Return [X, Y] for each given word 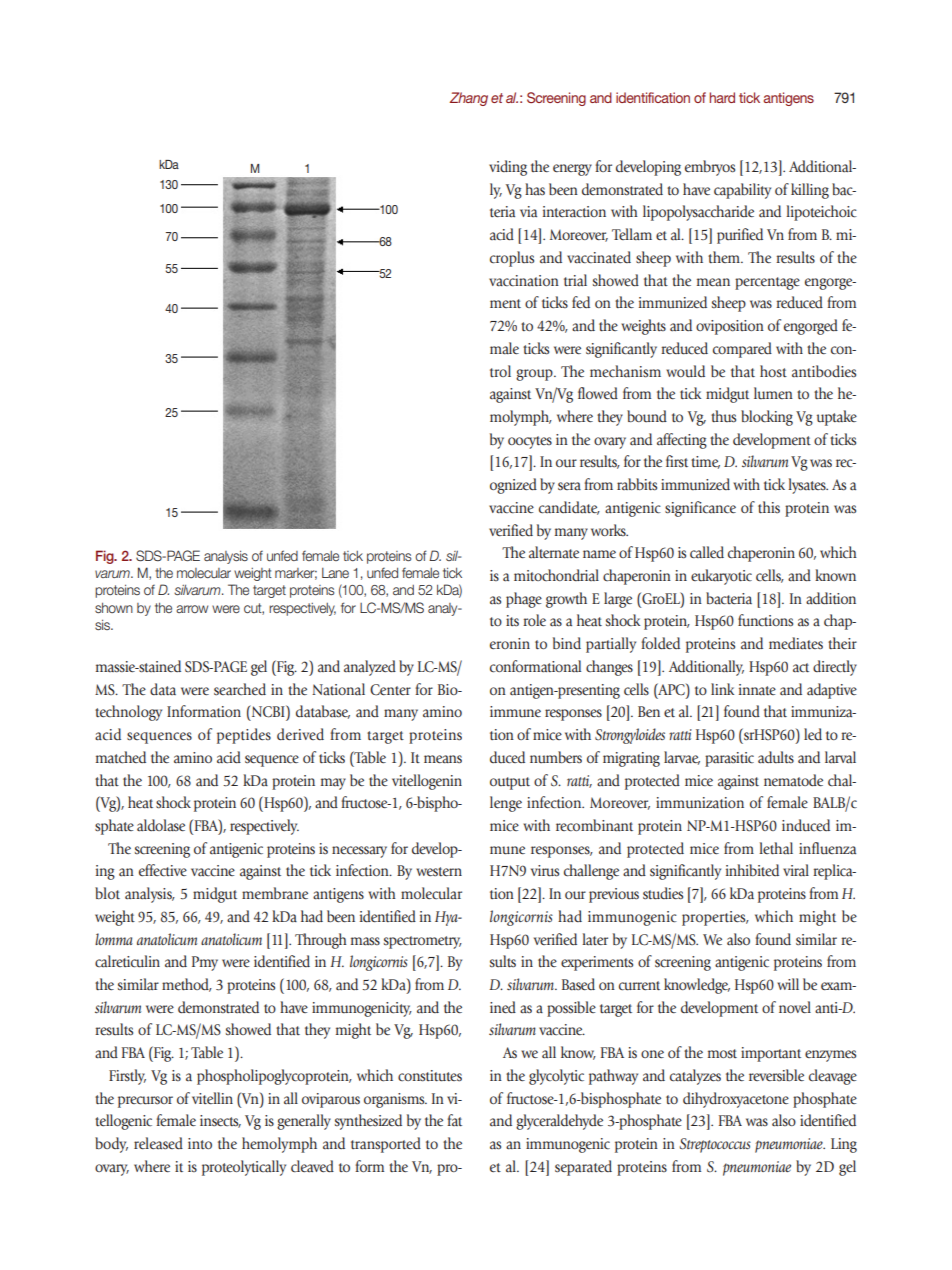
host [773, 371]
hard [722, 97]
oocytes [530, 442]
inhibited [752, 870]
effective [163, 870]
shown [114, 608]
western [439, 872]
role [534, 620]
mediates [796, 643]
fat [454, 1120]
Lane [335, 573]
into [200, 1143]
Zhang [469, 99]
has [535, 189]
